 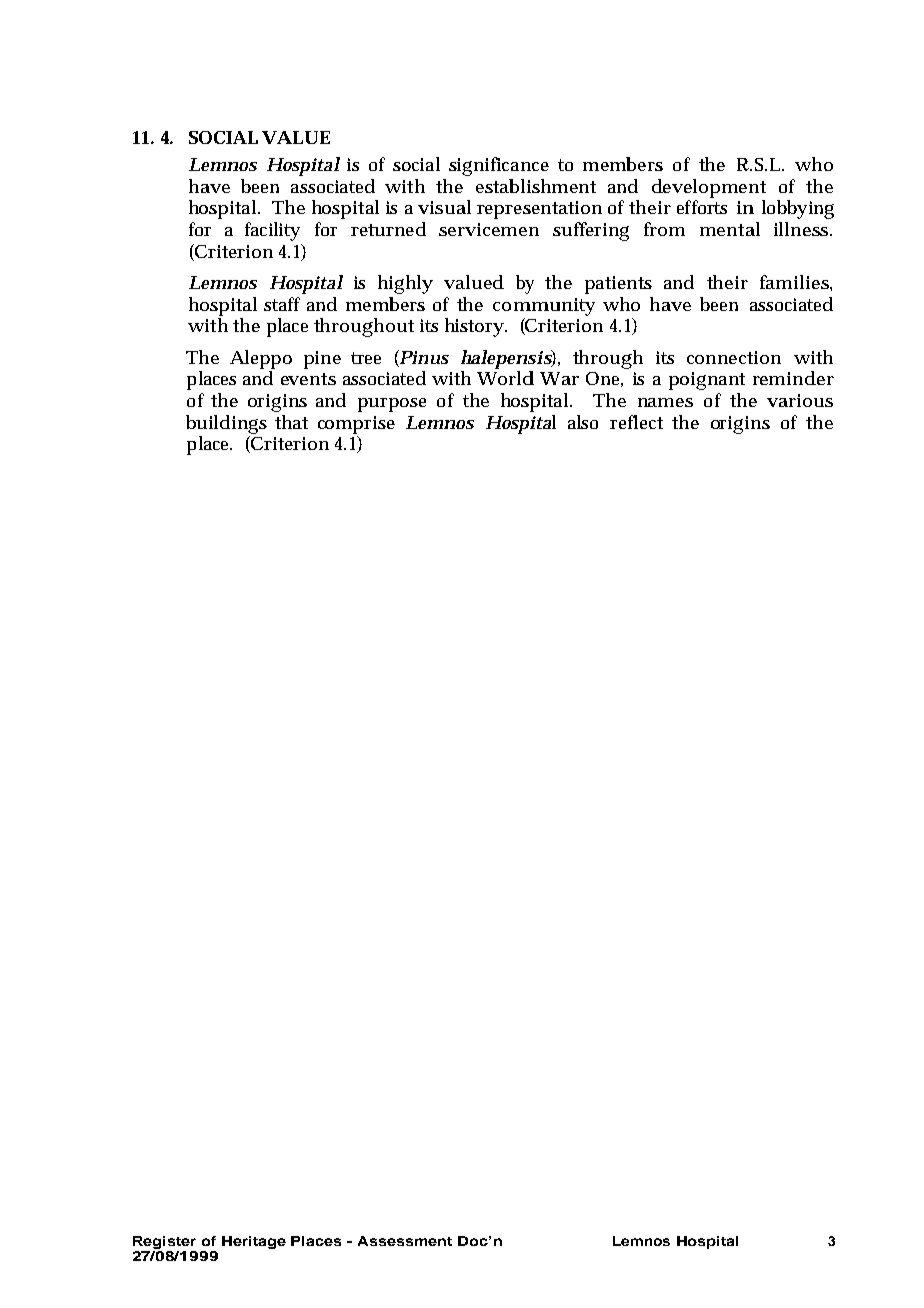 What do you see at coordinates (636, 422) in the screenshot?
I see `reflect` at bounding box center [636, 422].
